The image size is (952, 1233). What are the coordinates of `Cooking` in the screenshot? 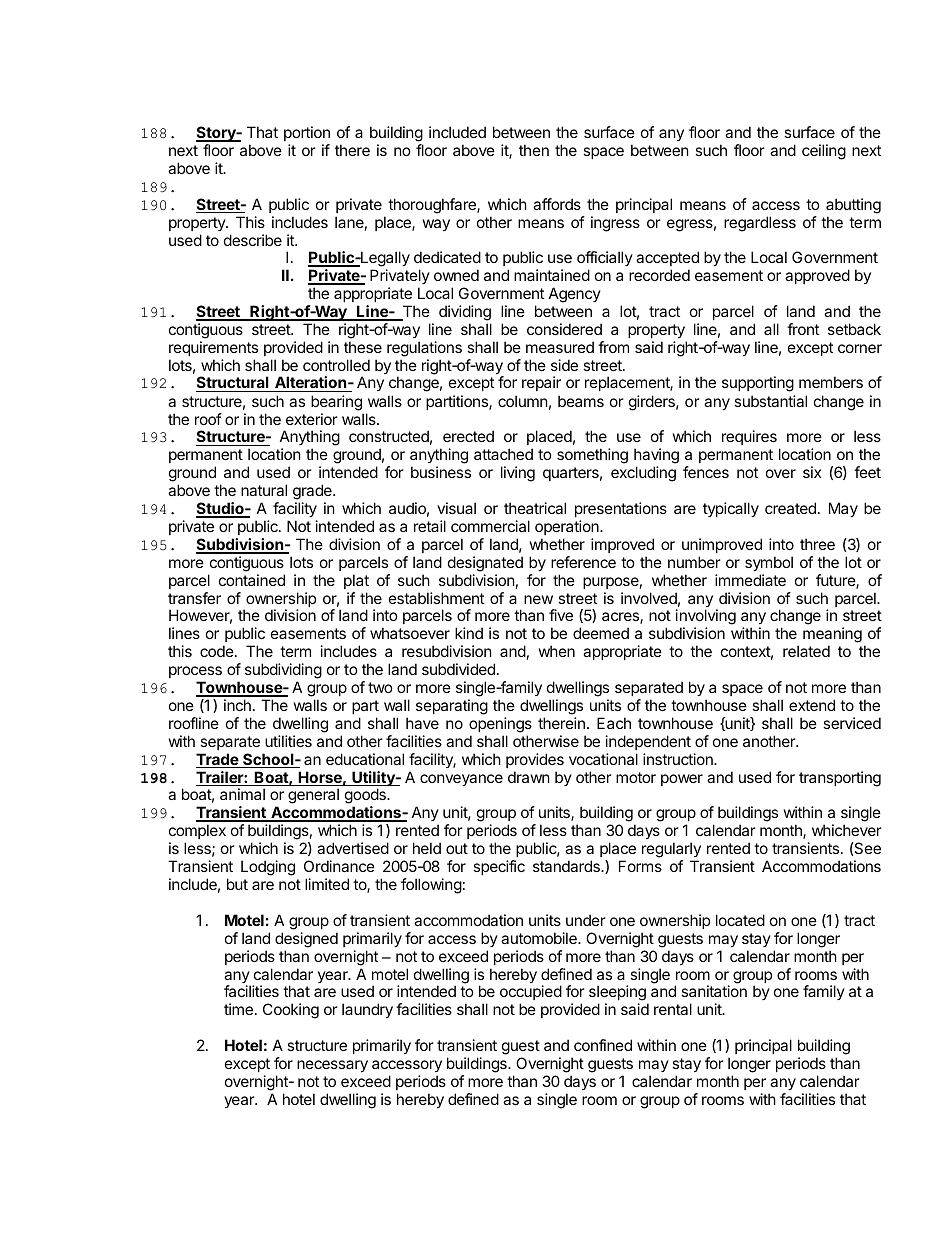 It's located at (291, 1011).
